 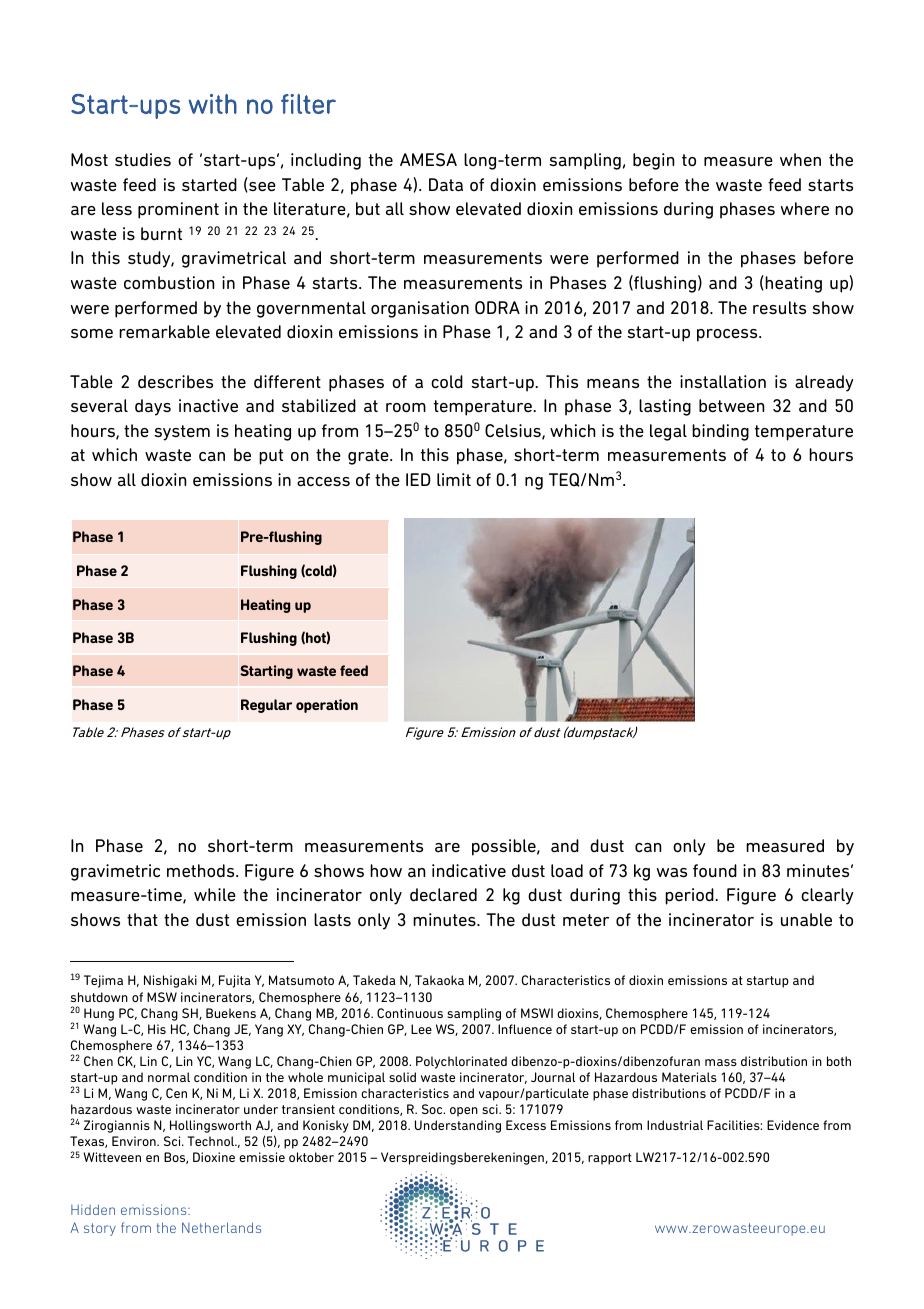 What do you see at coordinates (446, 185) in the screenshot?
I see `Data` at bounding box center [446, 185].
